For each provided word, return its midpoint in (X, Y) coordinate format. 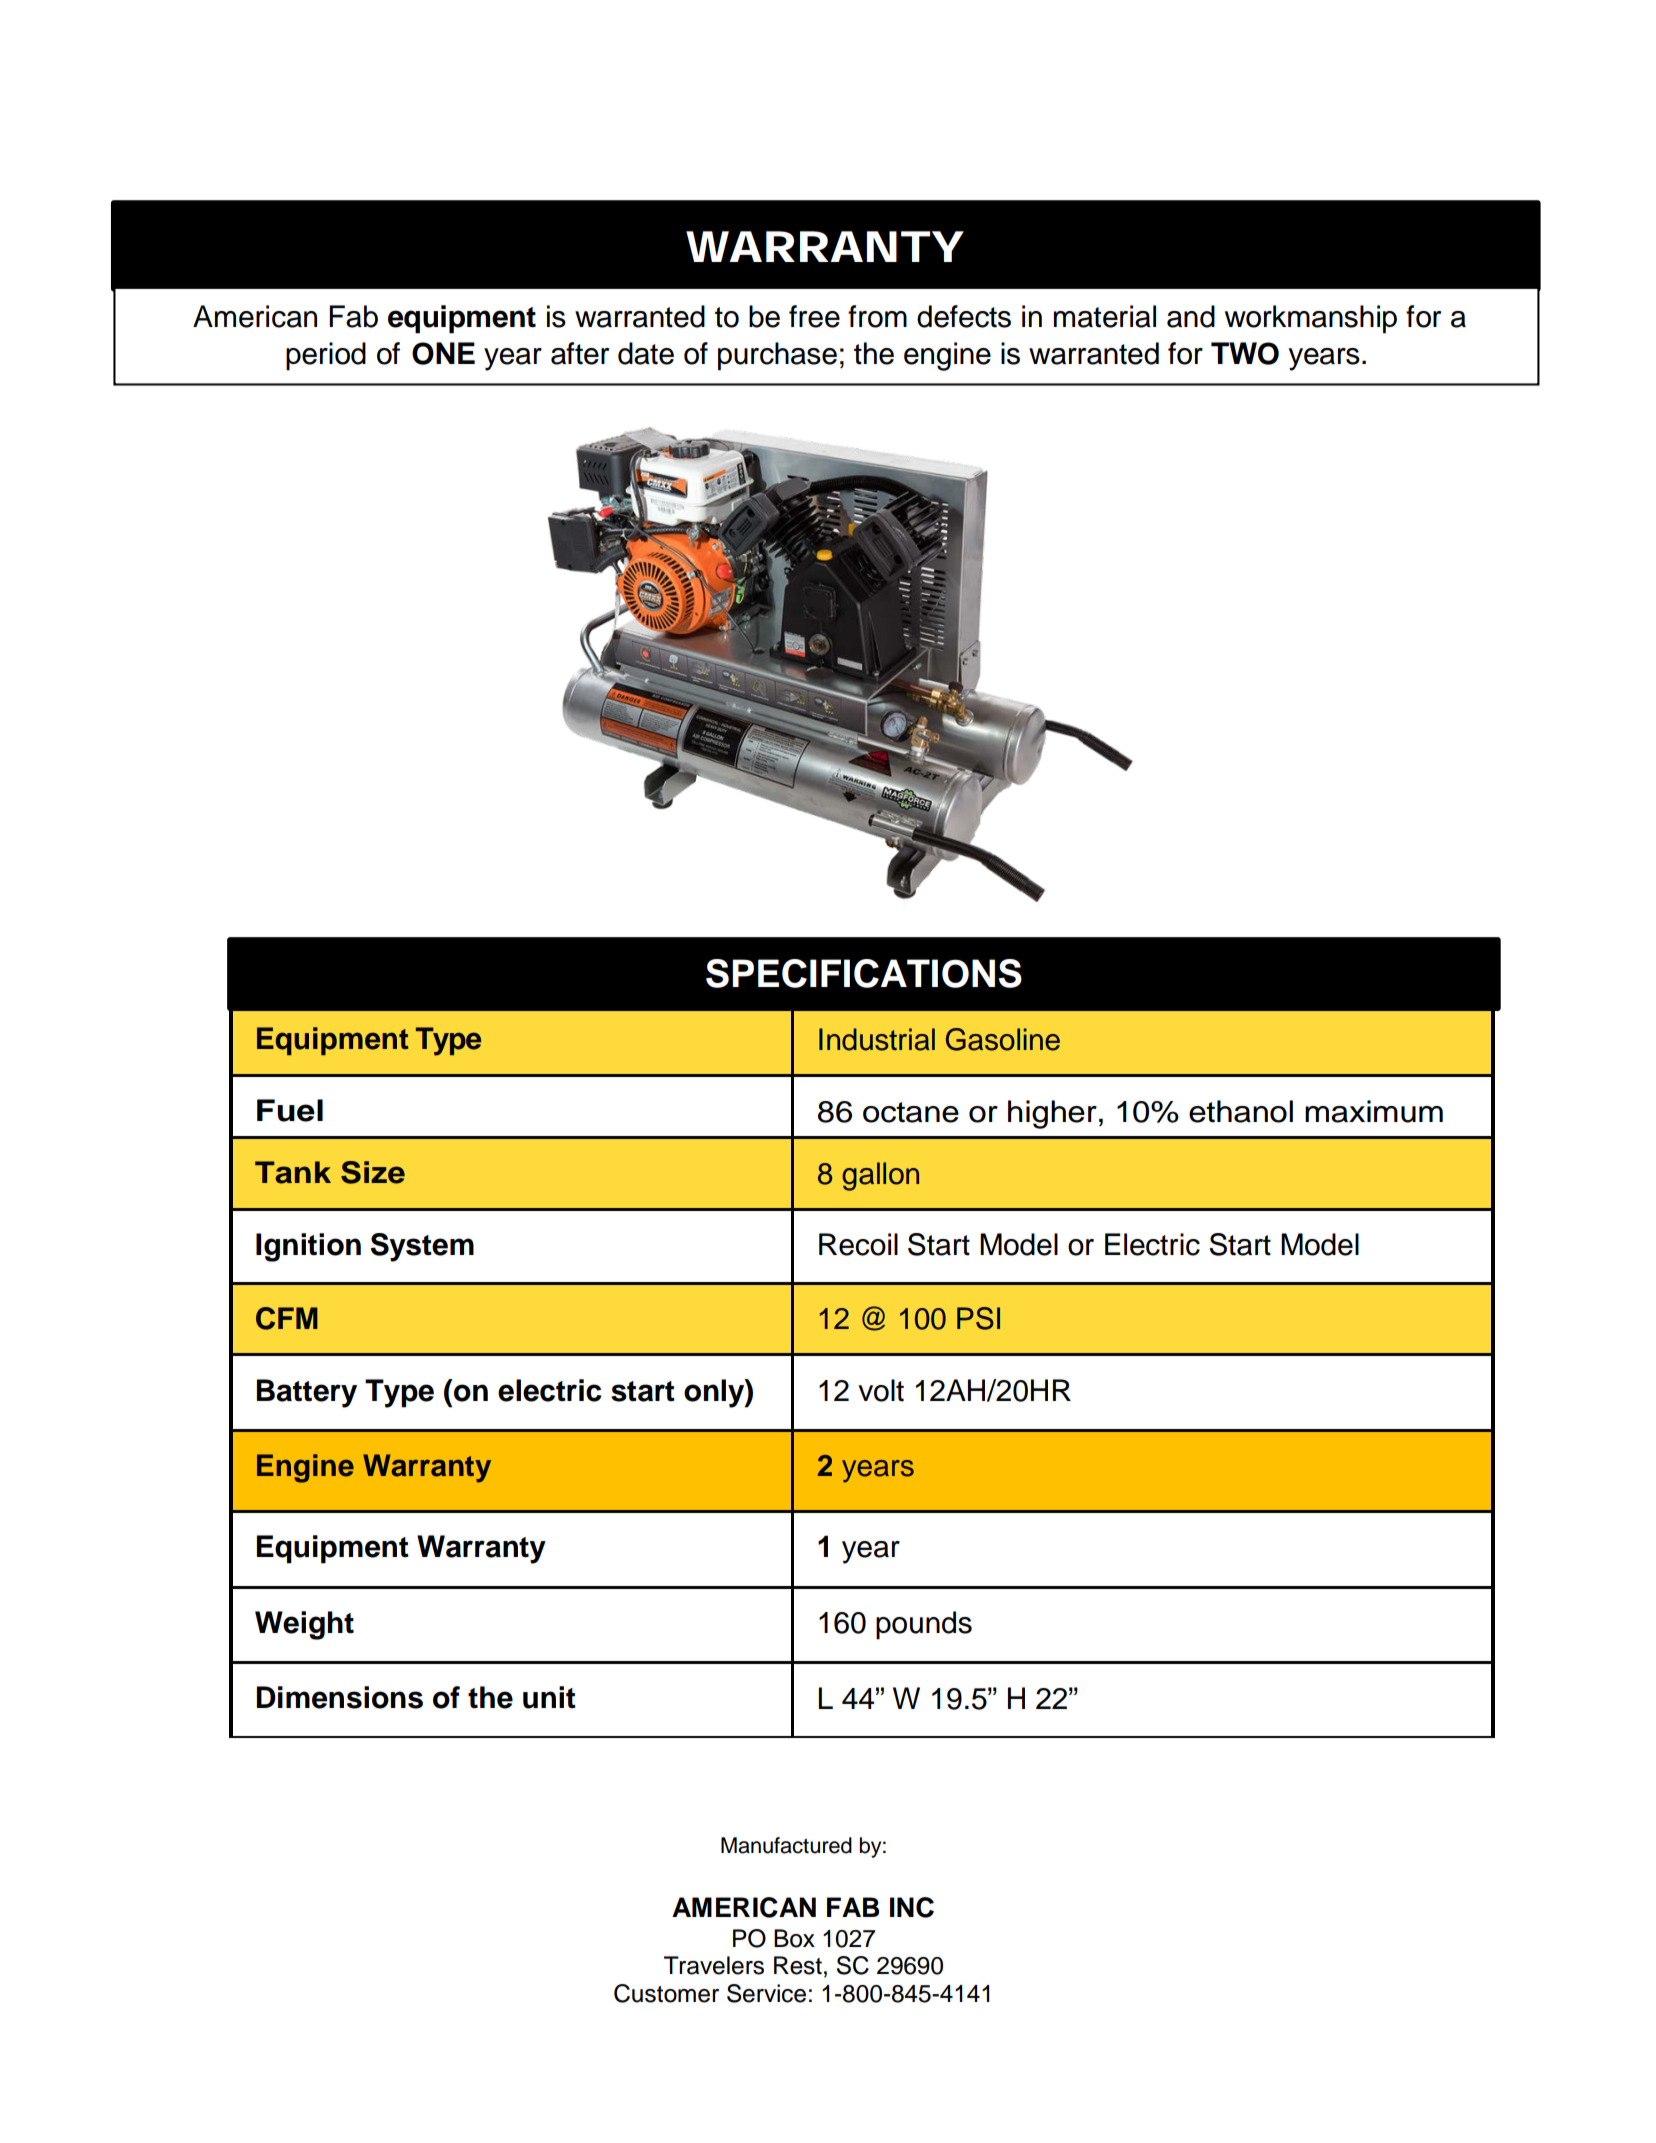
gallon (880, 1176)
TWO (1245, 353)
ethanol (1241, 1111)
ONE (443, 353)
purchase (777, 356)
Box (794, 1938)
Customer (666, 1993)
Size (373, 1172)
